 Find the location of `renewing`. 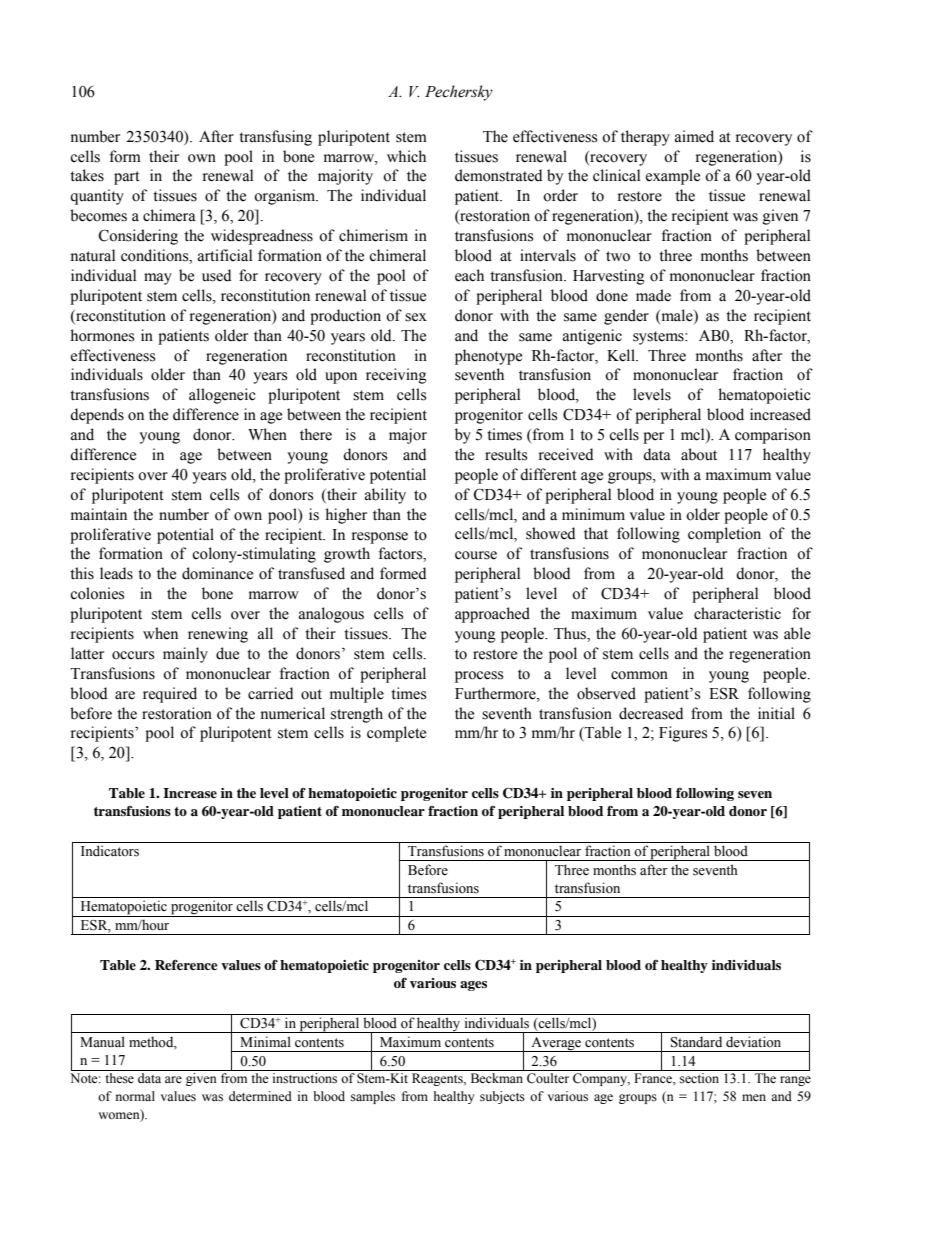

renewing is located at coordinates (218, 635).
